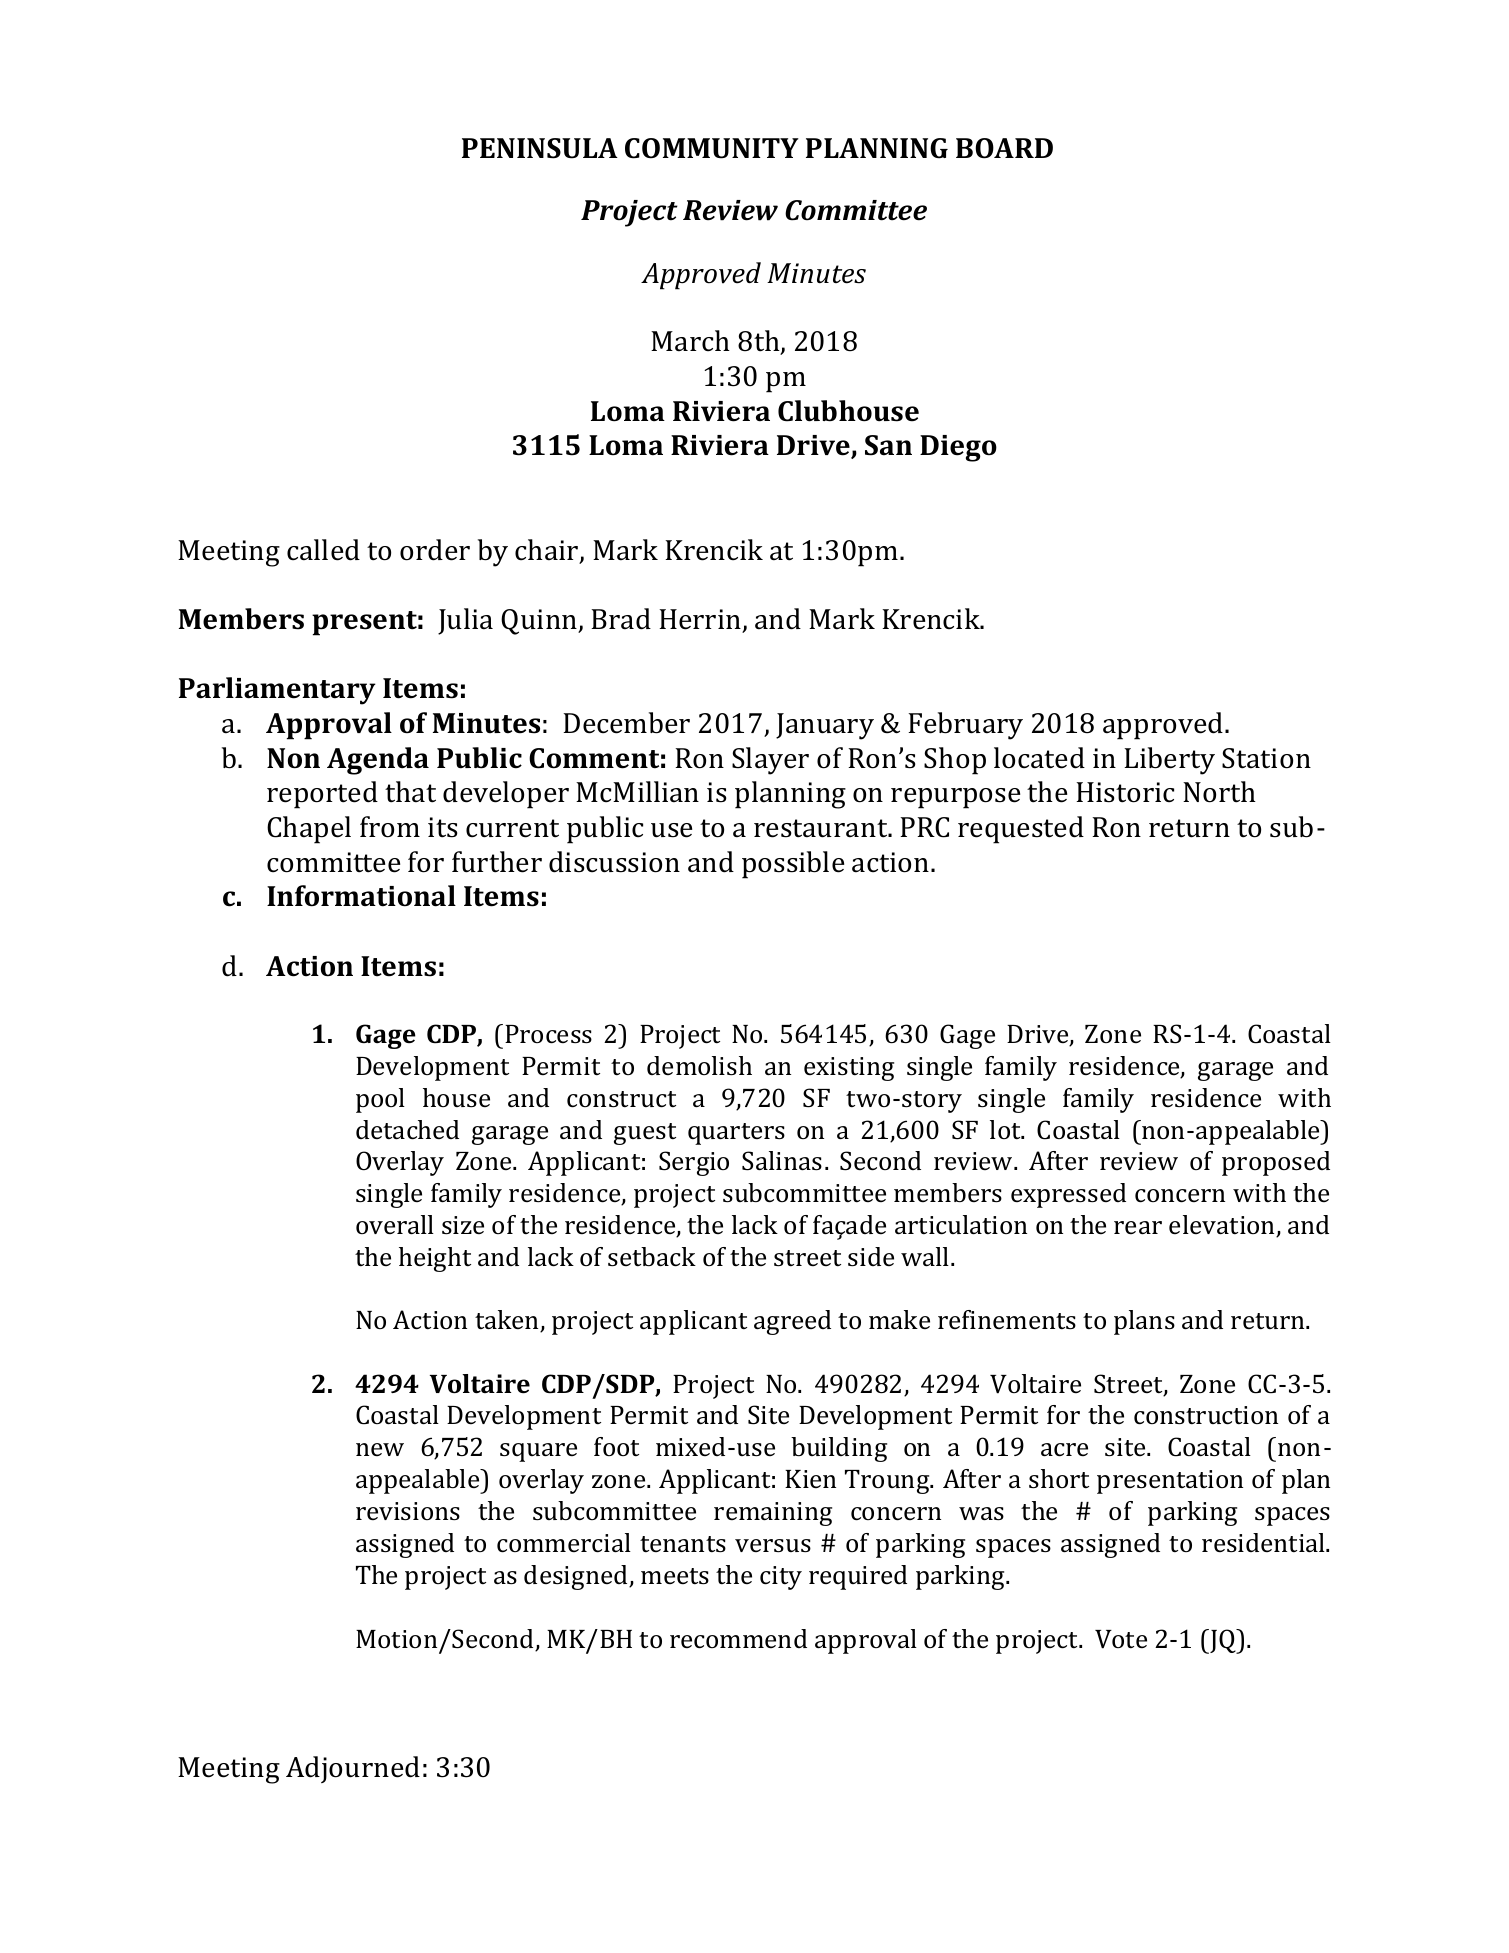 The image size is (1509, 1953). Describe the element at coordinates (540, 148) in the screenshot. I see `PENINSULA` at that location.
